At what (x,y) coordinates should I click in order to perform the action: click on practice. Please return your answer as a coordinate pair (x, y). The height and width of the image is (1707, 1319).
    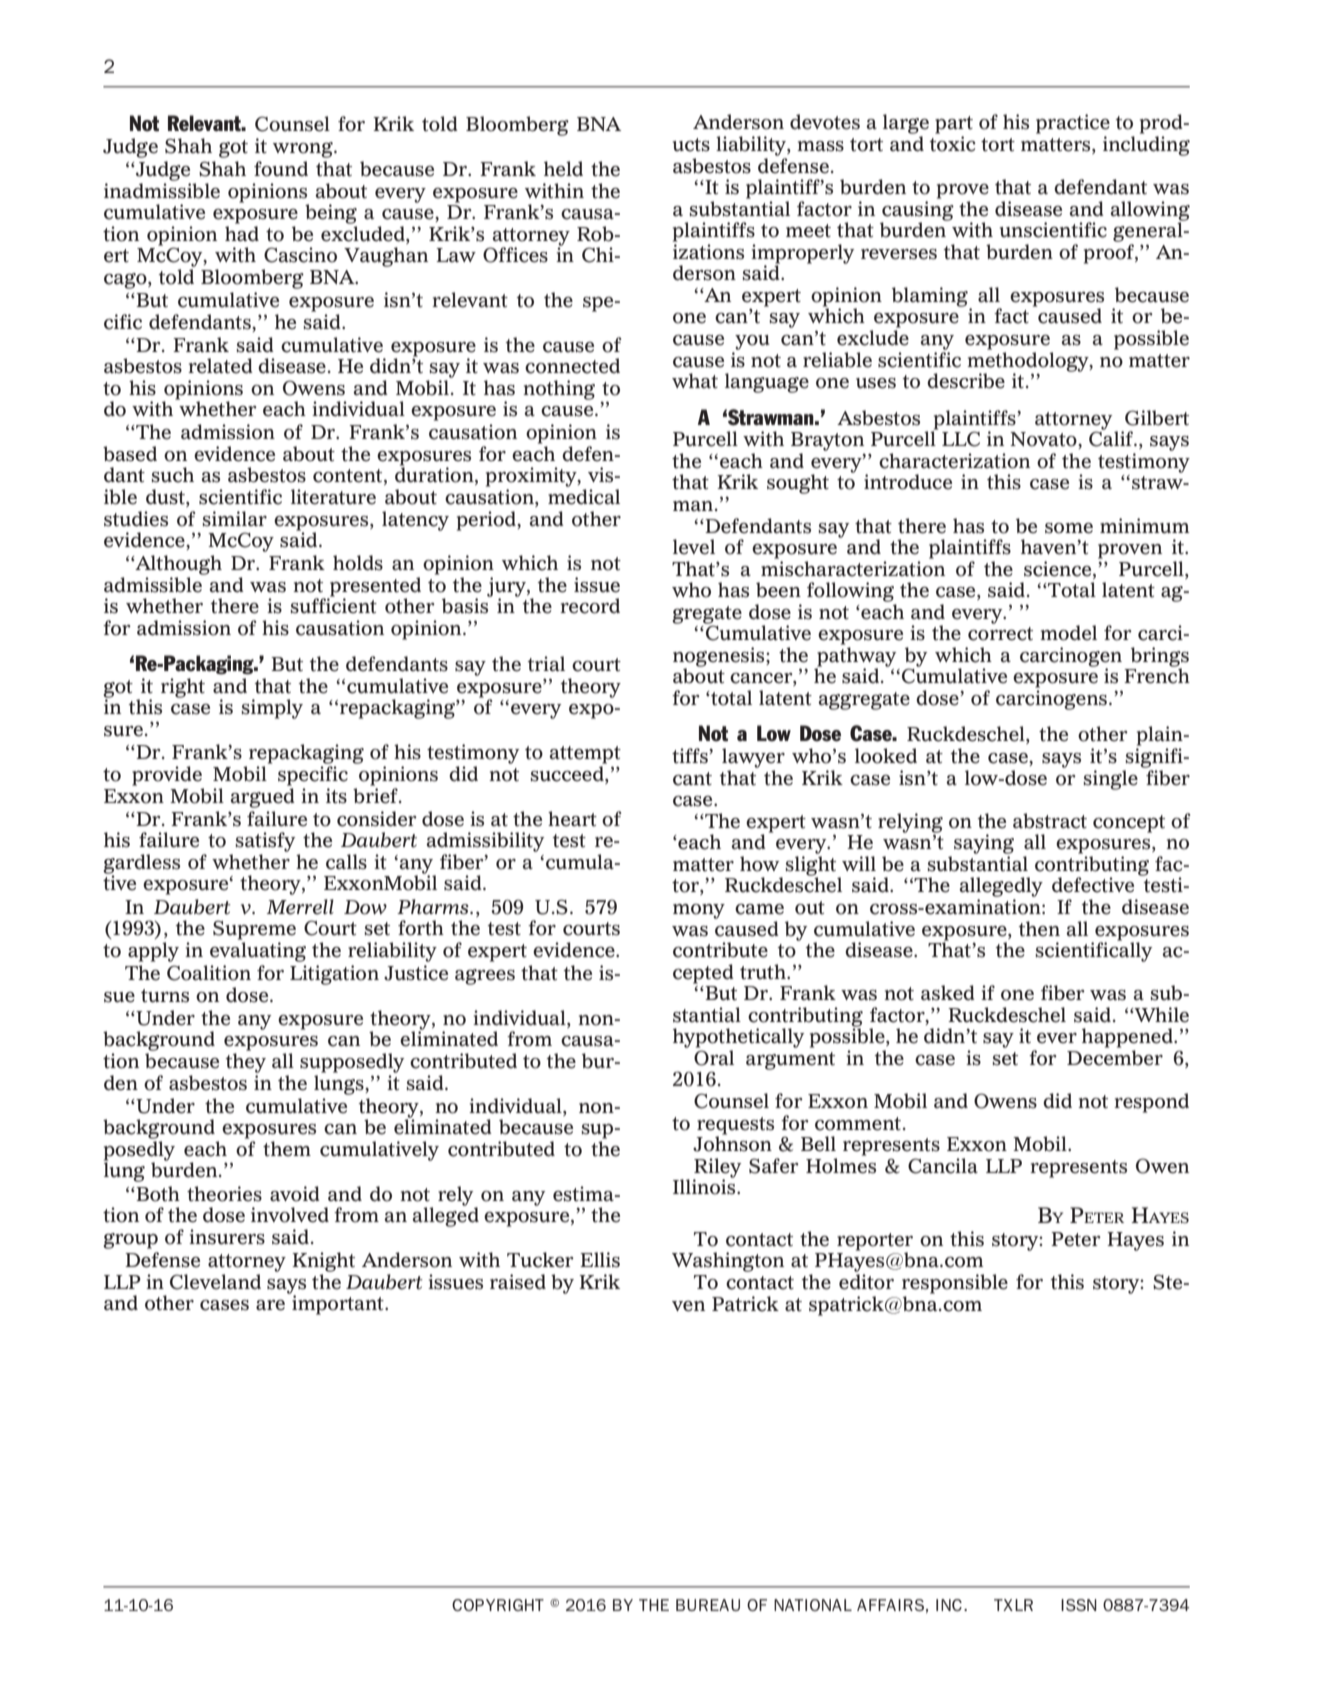
    Looking at the image, I should click on (1073, 124).
